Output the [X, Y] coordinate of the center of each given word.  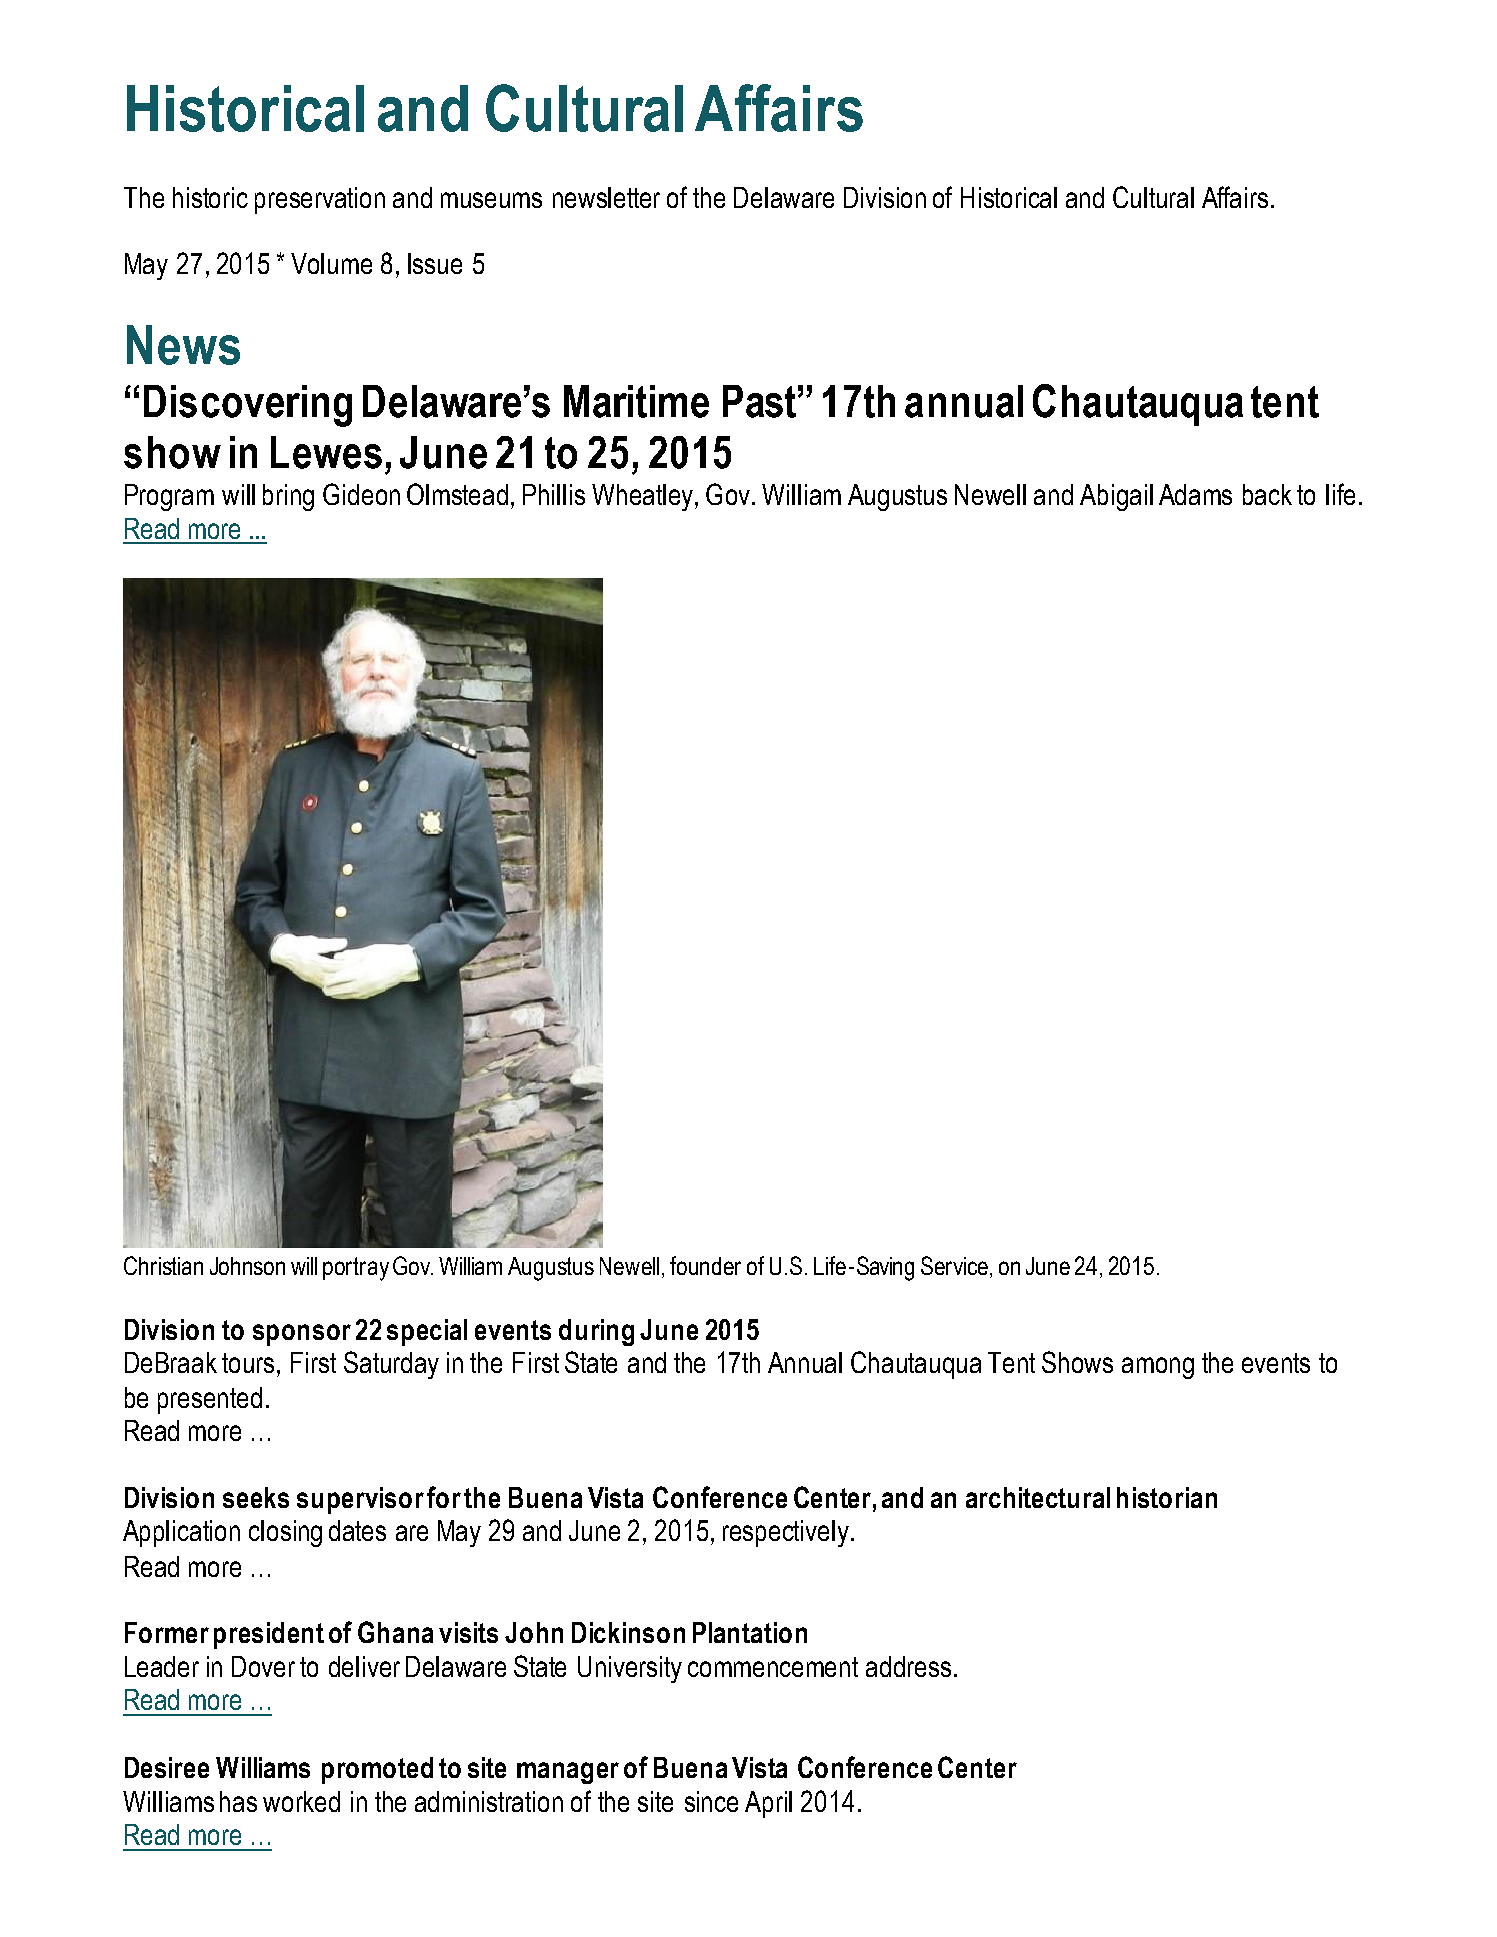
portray [356, 1269]
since [711, 1801]
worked [301, 1801]
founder [705, 1265]
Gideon [361, 494]
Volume [331, 263]
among [1158, 1368]
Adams [1195, 494]
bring [288, 497]
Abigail [1116, 497]
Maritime [636, 401]
